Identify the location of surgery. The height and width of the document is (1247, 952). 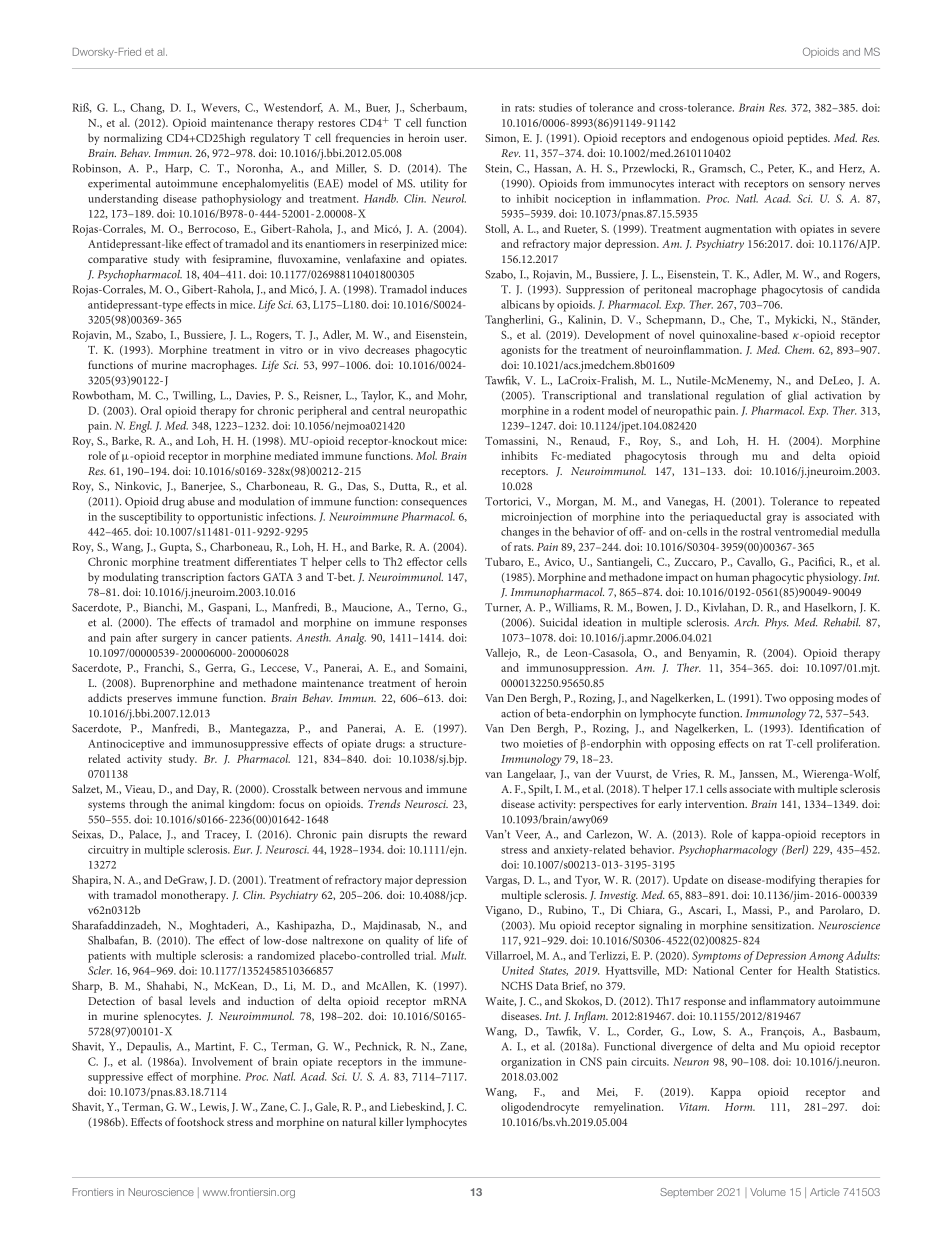
(180, 640).
